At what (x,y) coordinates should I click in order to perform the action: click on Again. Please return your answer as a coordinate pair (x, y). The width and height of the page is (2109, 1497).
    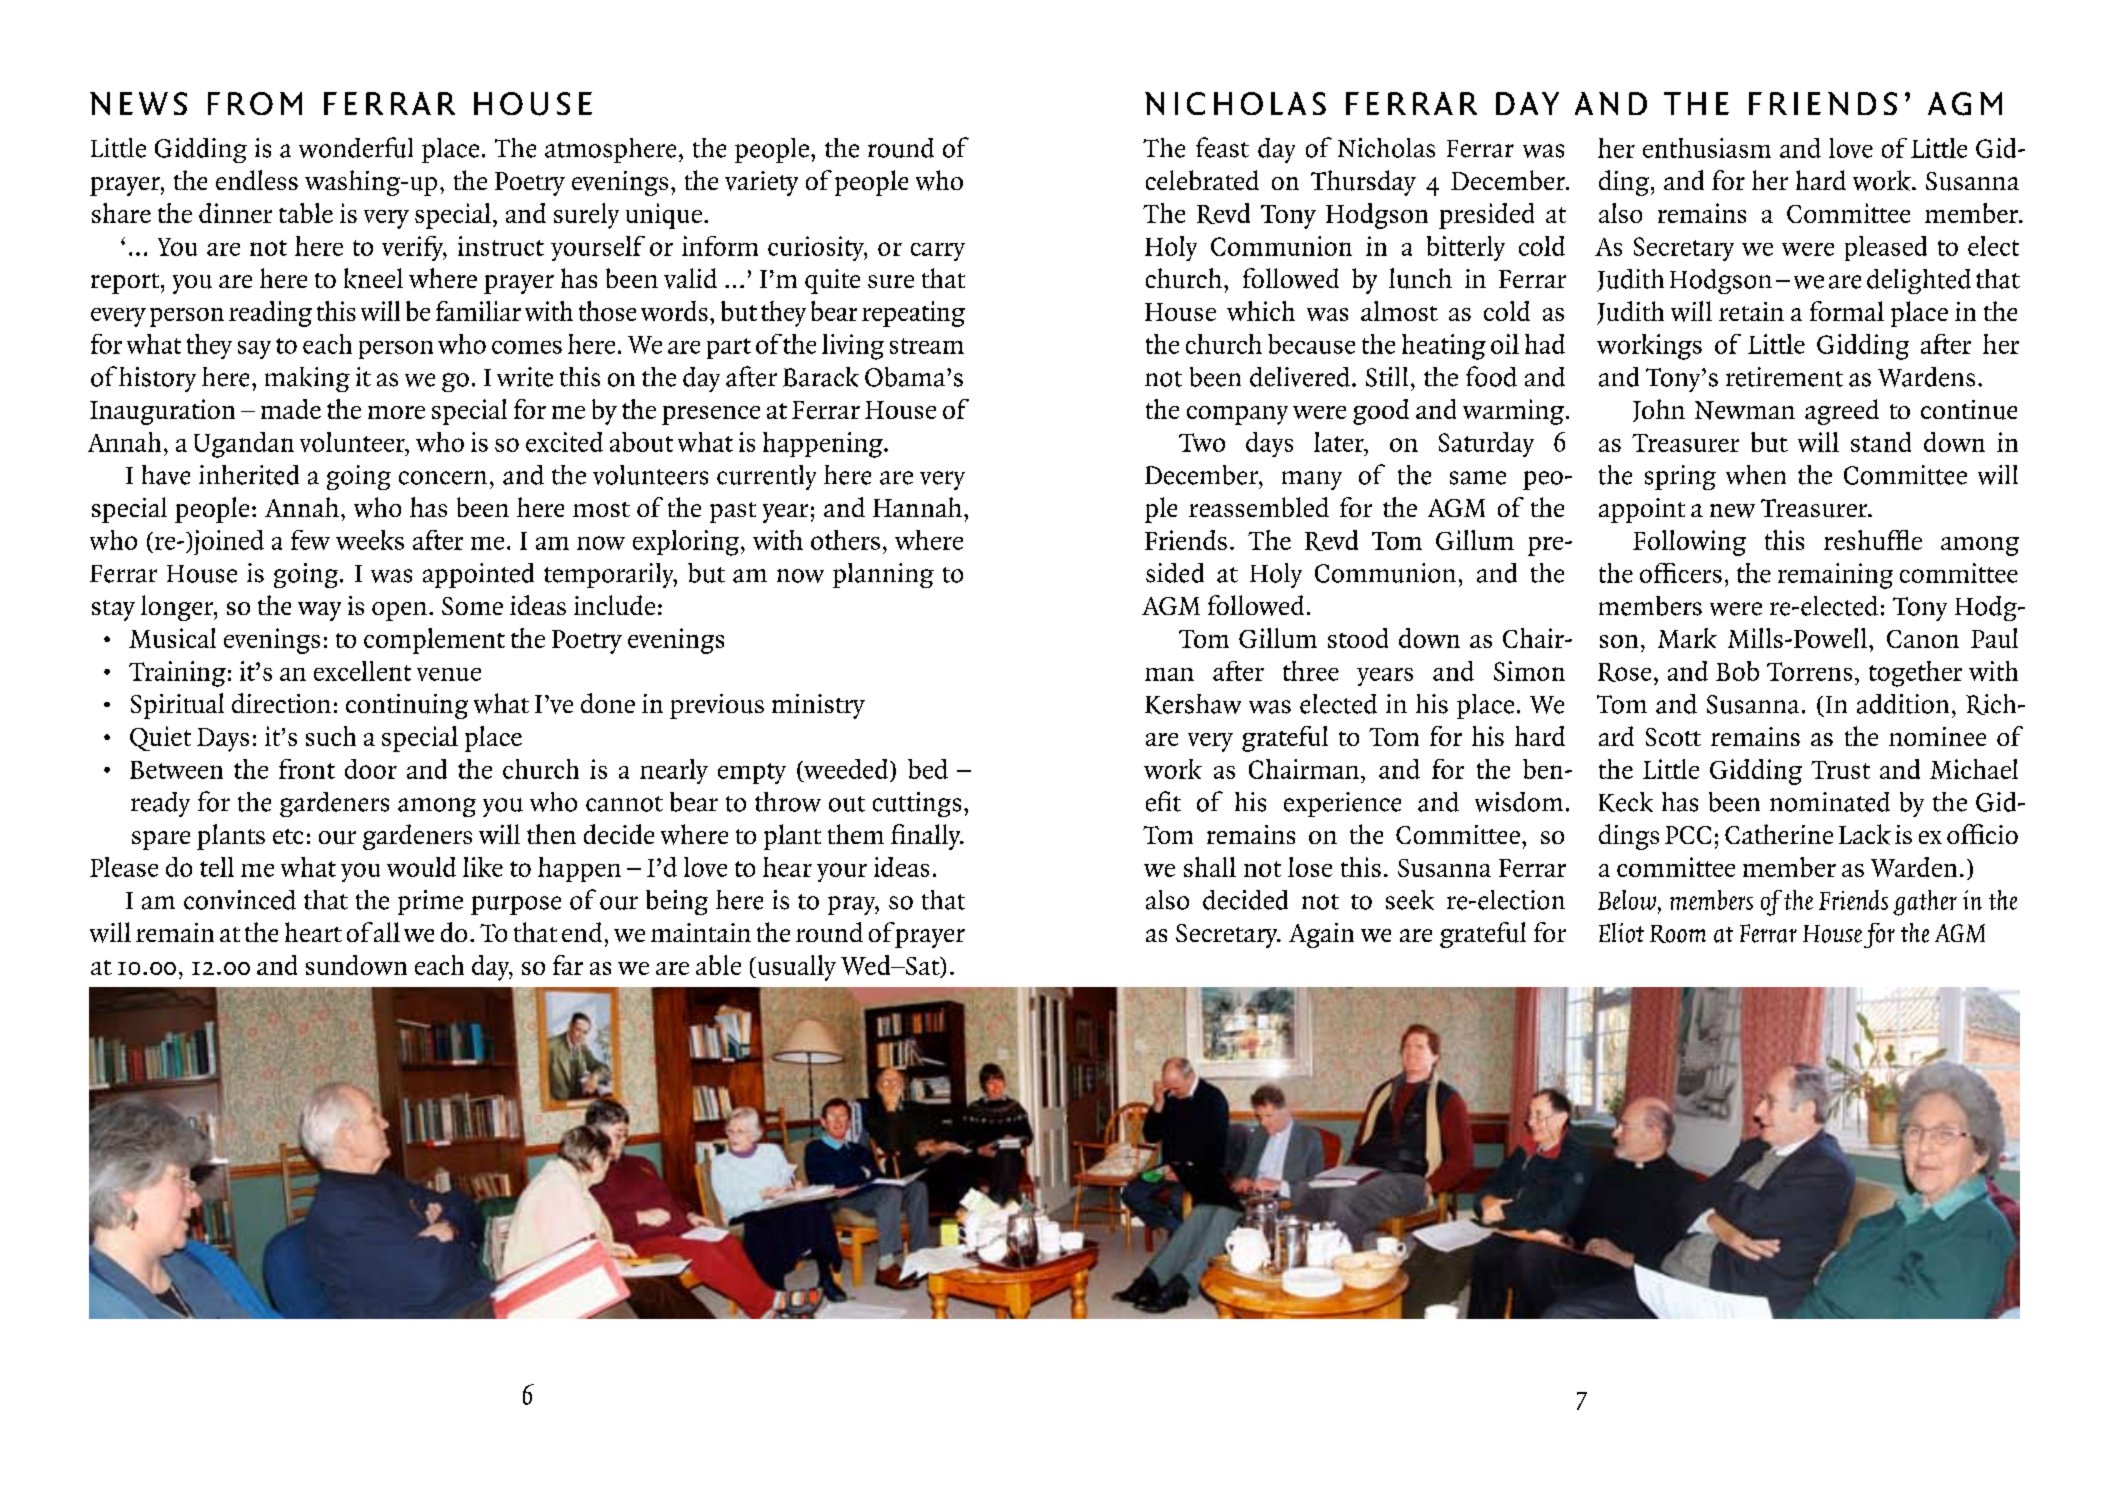
    Looking at the image, I should click on (1321, 935).
